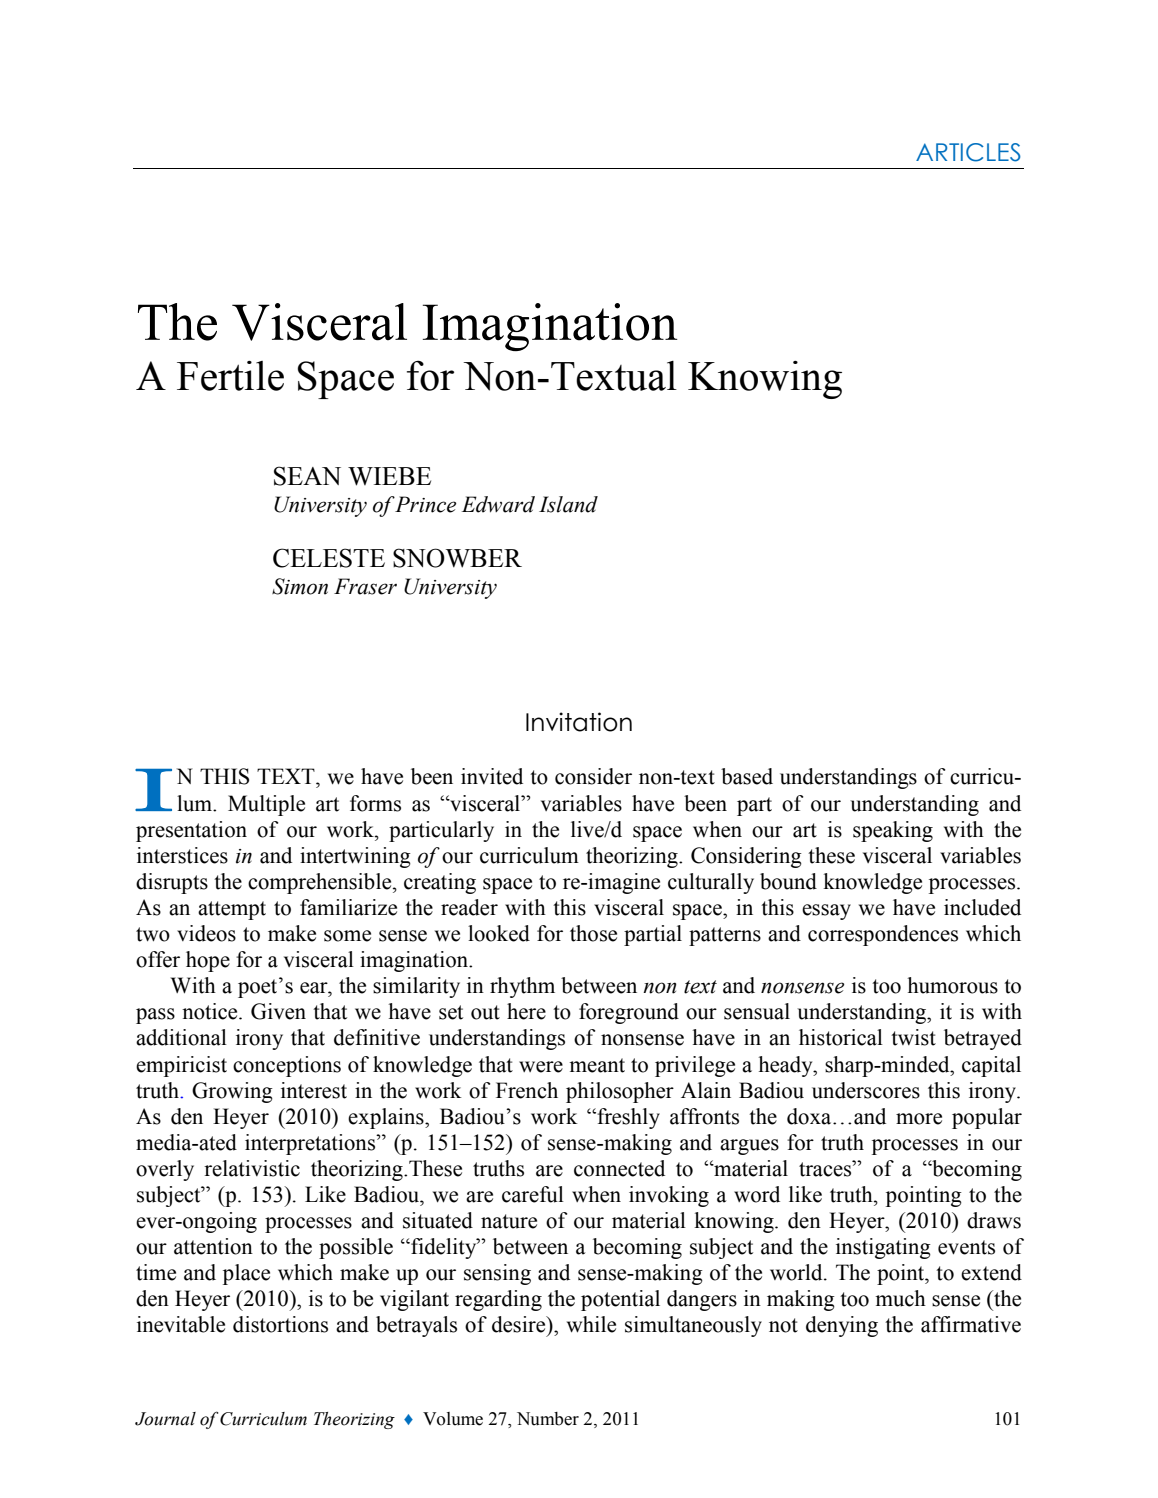 The height and width of the page is (1498, 1158). I want to click on more, so click(919, 1119).
